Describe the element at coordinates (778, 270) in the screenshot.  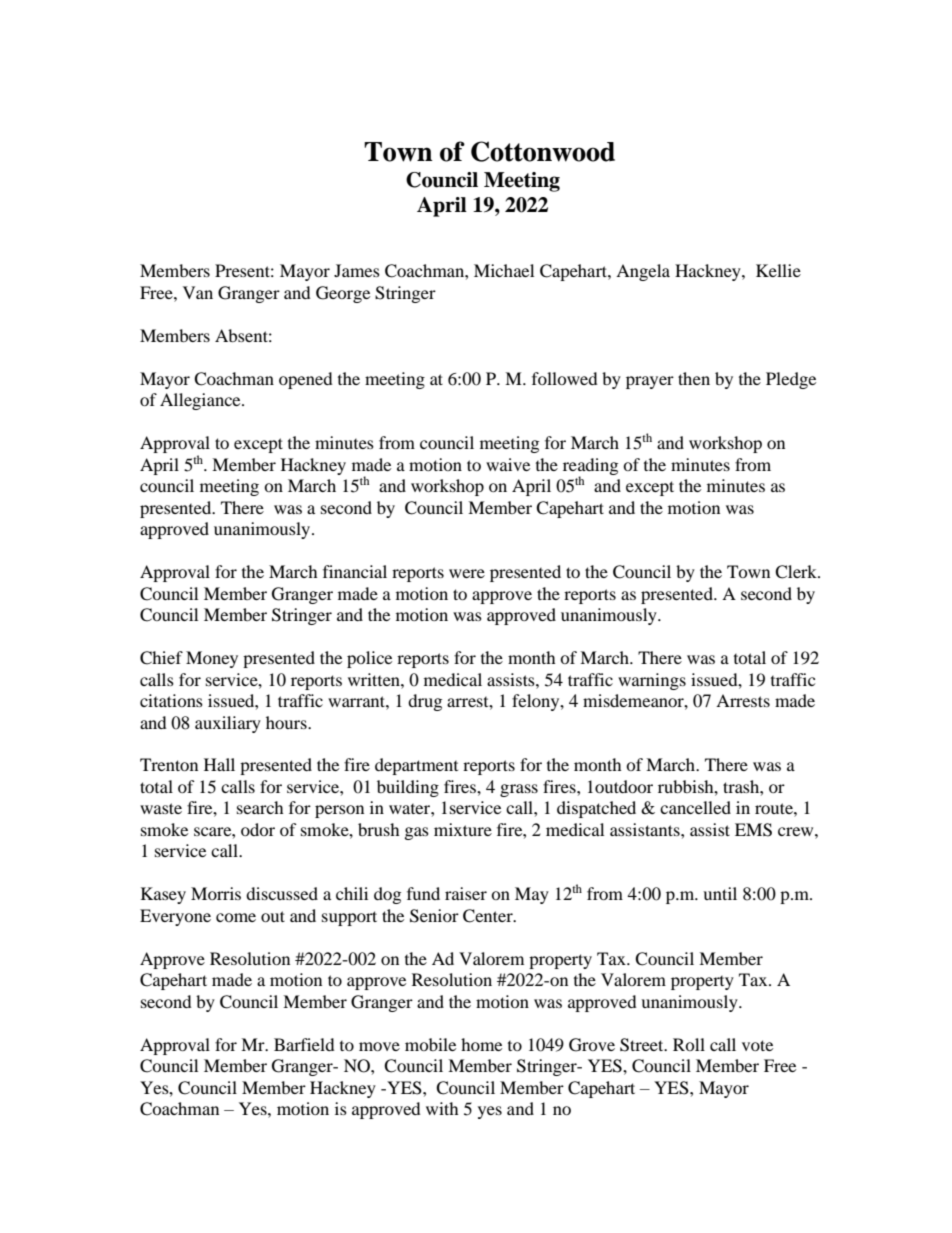
I see `Kellie` at that location.
